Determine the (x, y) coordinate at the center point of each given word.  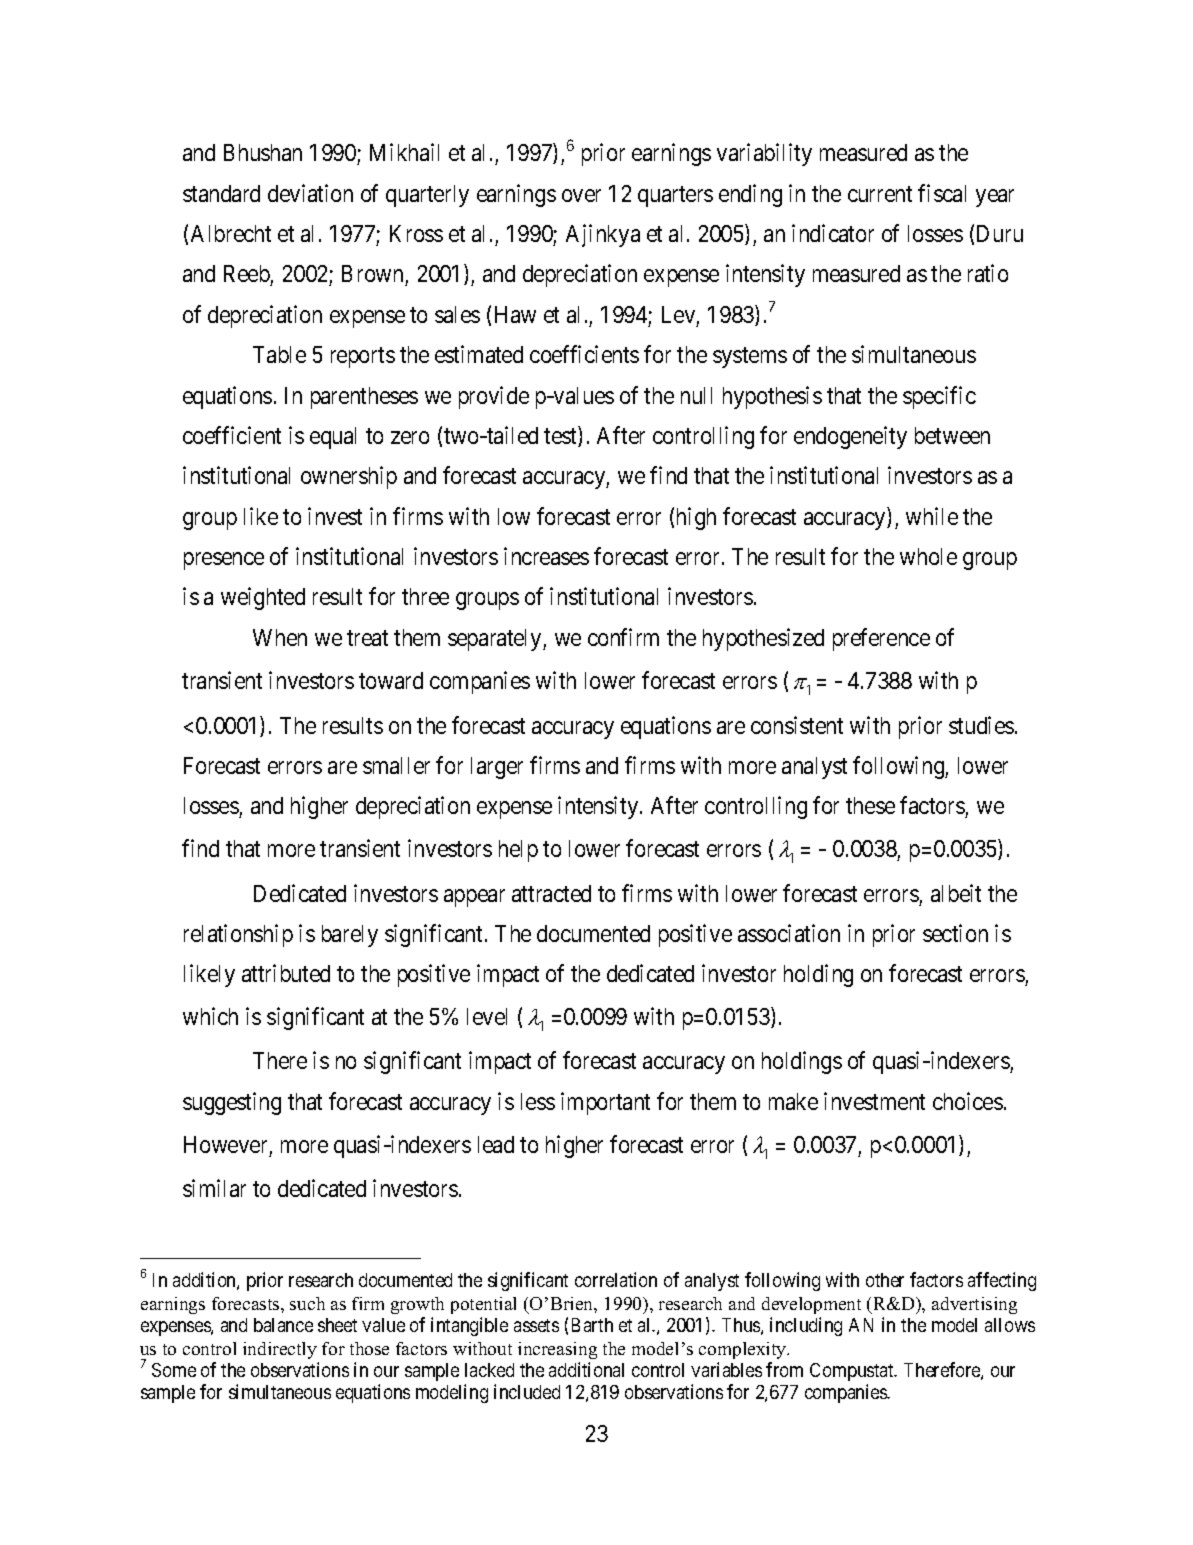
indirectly (280, 1350)
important (605, 1103)
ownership (349, 477)
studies (981, 725)
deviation (310, 193)
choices (968, 1101)
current (880, 194)
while (932, 516)
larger (497, 768)
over (581, 195)
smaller (396, 765)
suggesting (232, 1103)
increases (546, 556)
